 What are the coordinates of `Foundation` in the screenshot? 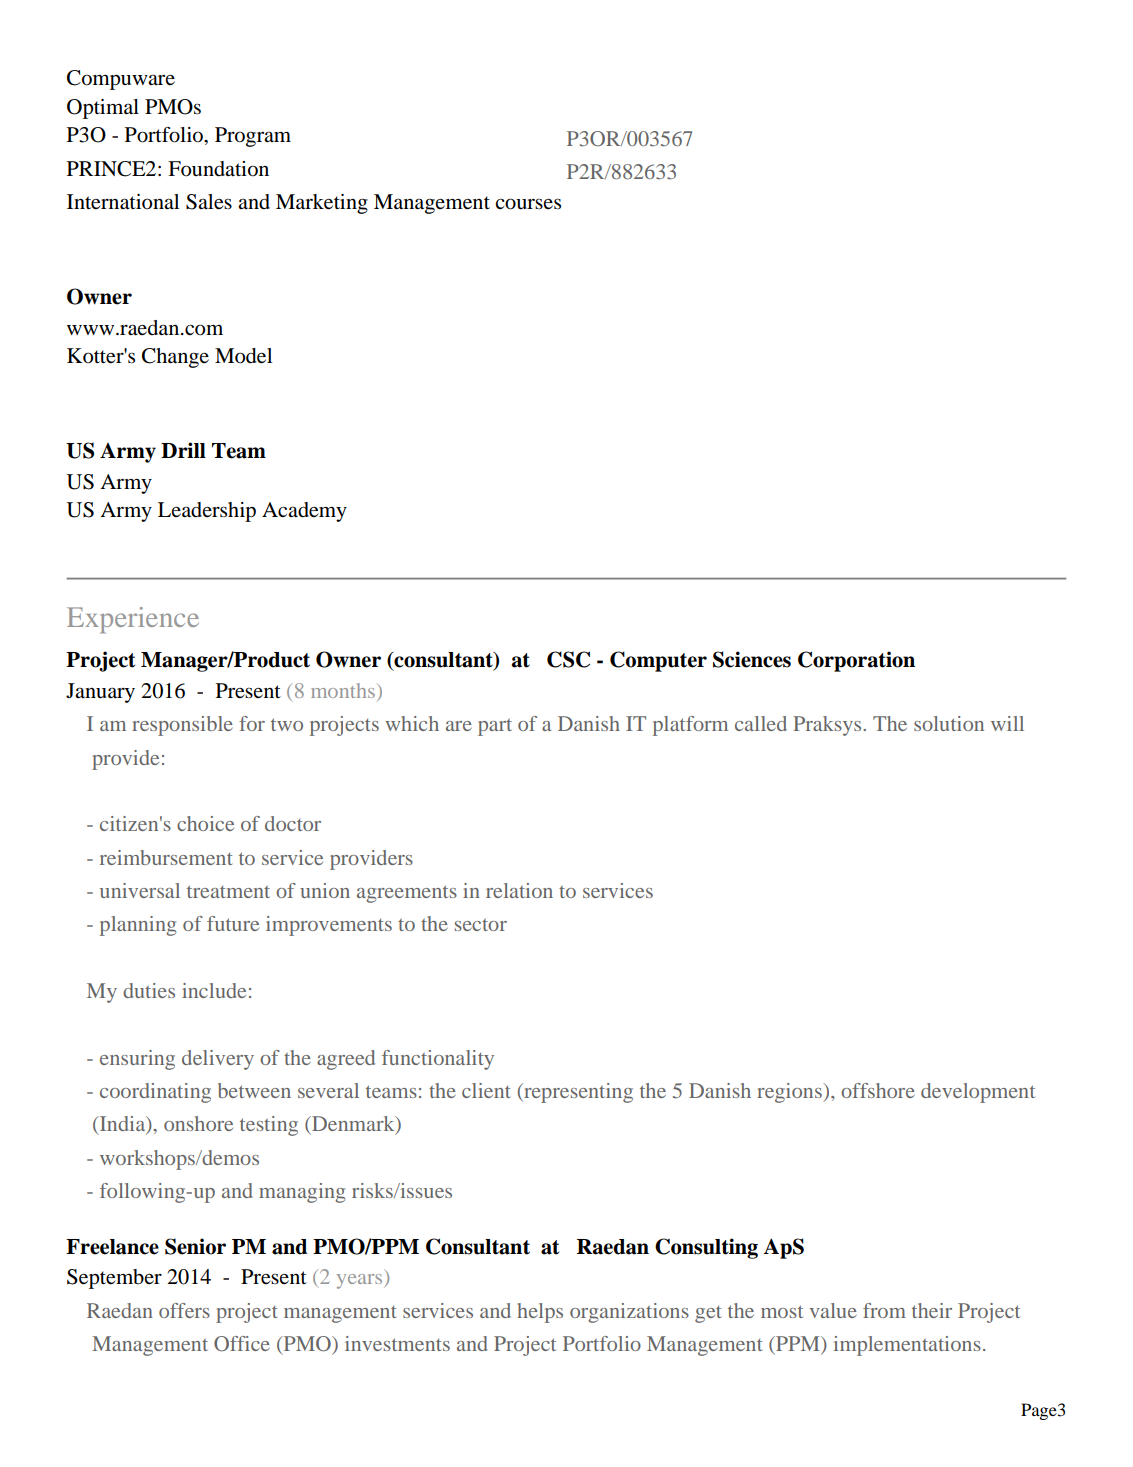 It's located at (218, 169).
